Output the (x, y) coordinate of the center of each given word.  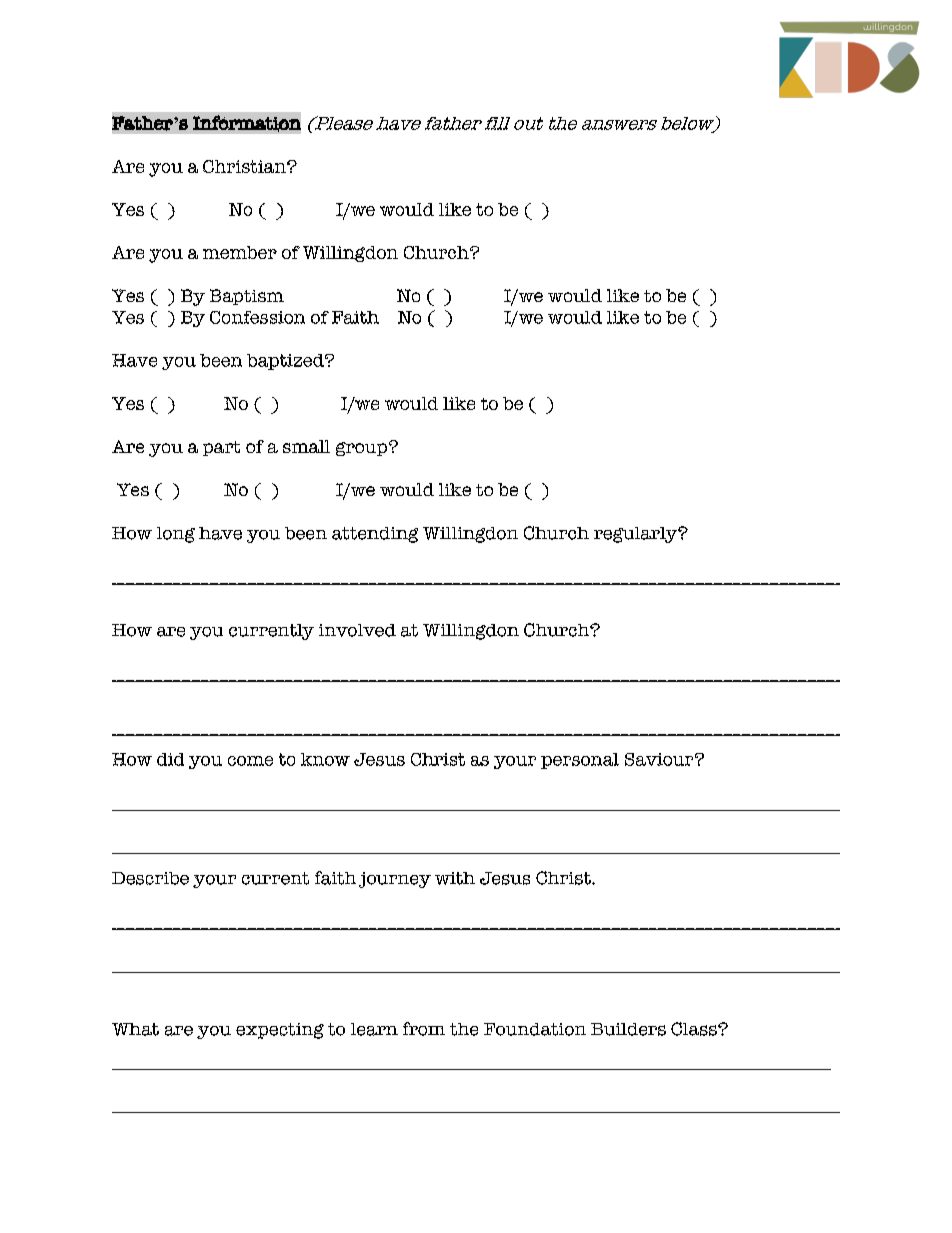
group (361, 449)
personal (580, 761)
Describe (150, 878)
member (240, 252)
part (221, 448)
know (325, 759)
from (424, 1029)
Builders (628, 1029)
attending (375, 535)
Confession (257, 317)
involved (357, 630)
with (455, 878)
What (135, 1029)
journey (395, 880)
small (306, 446)
